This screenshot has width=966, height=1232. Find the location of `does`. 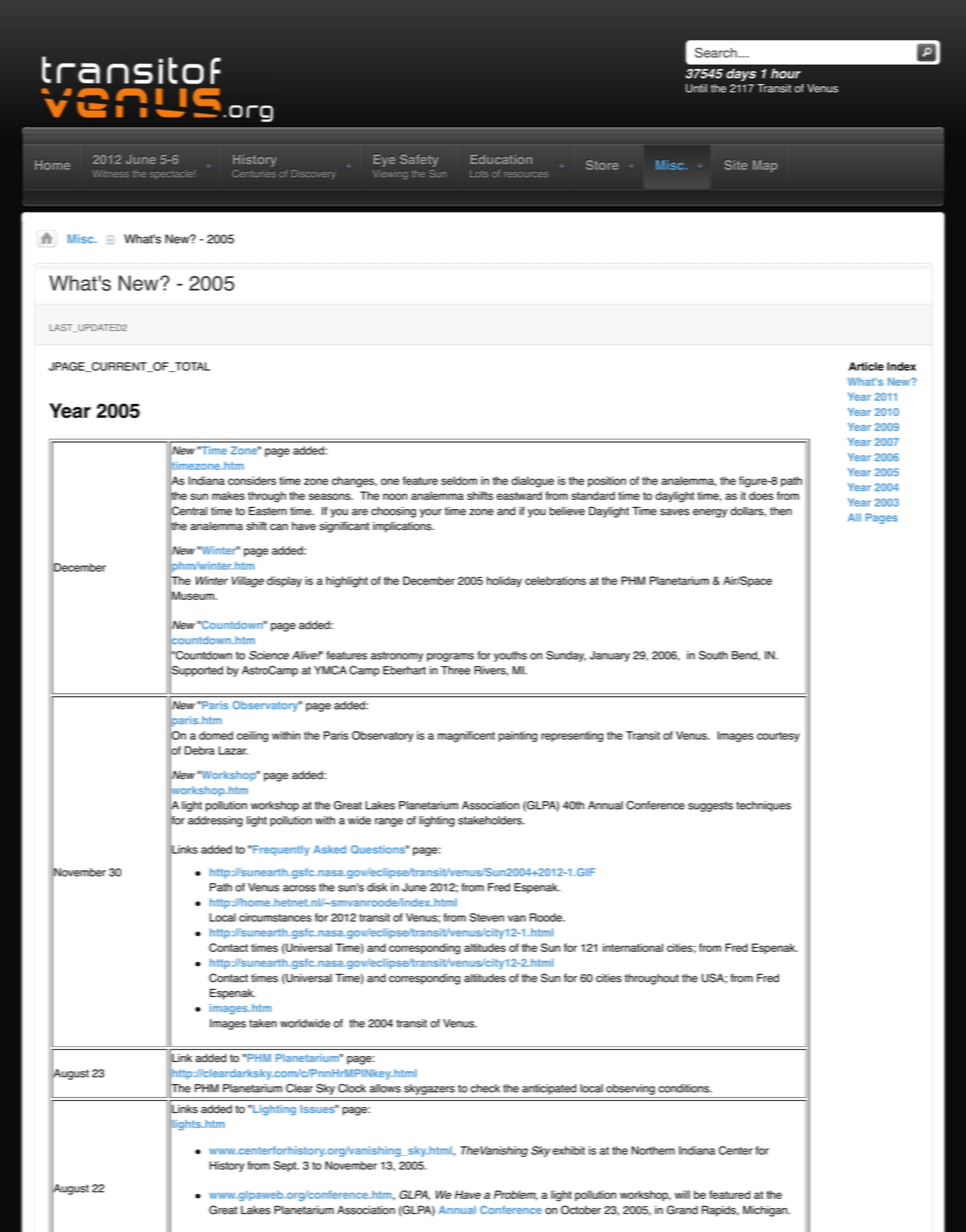

does is located at coordinates (761, 495).
